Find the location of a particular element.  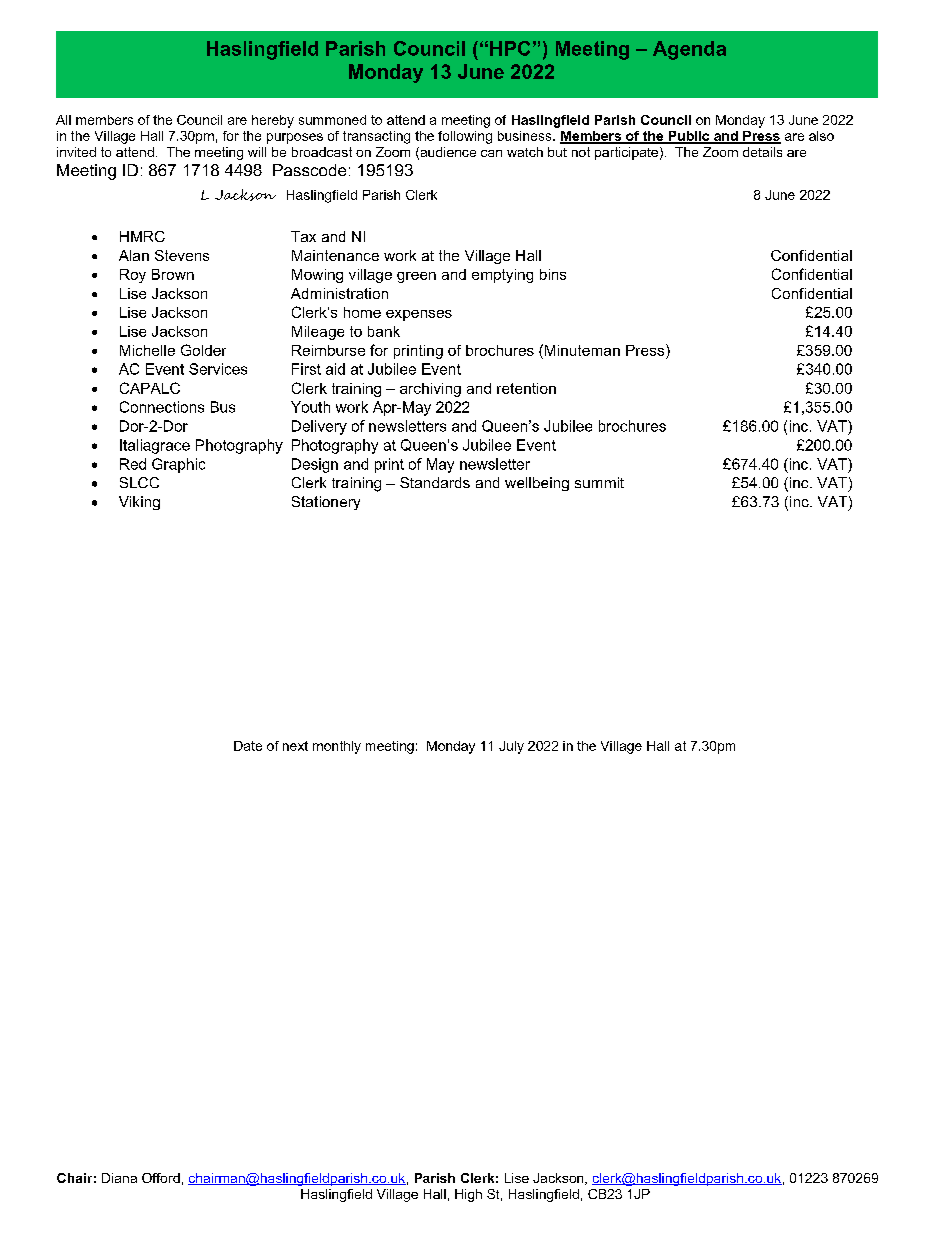

July is located at coordinates (511, 747).
